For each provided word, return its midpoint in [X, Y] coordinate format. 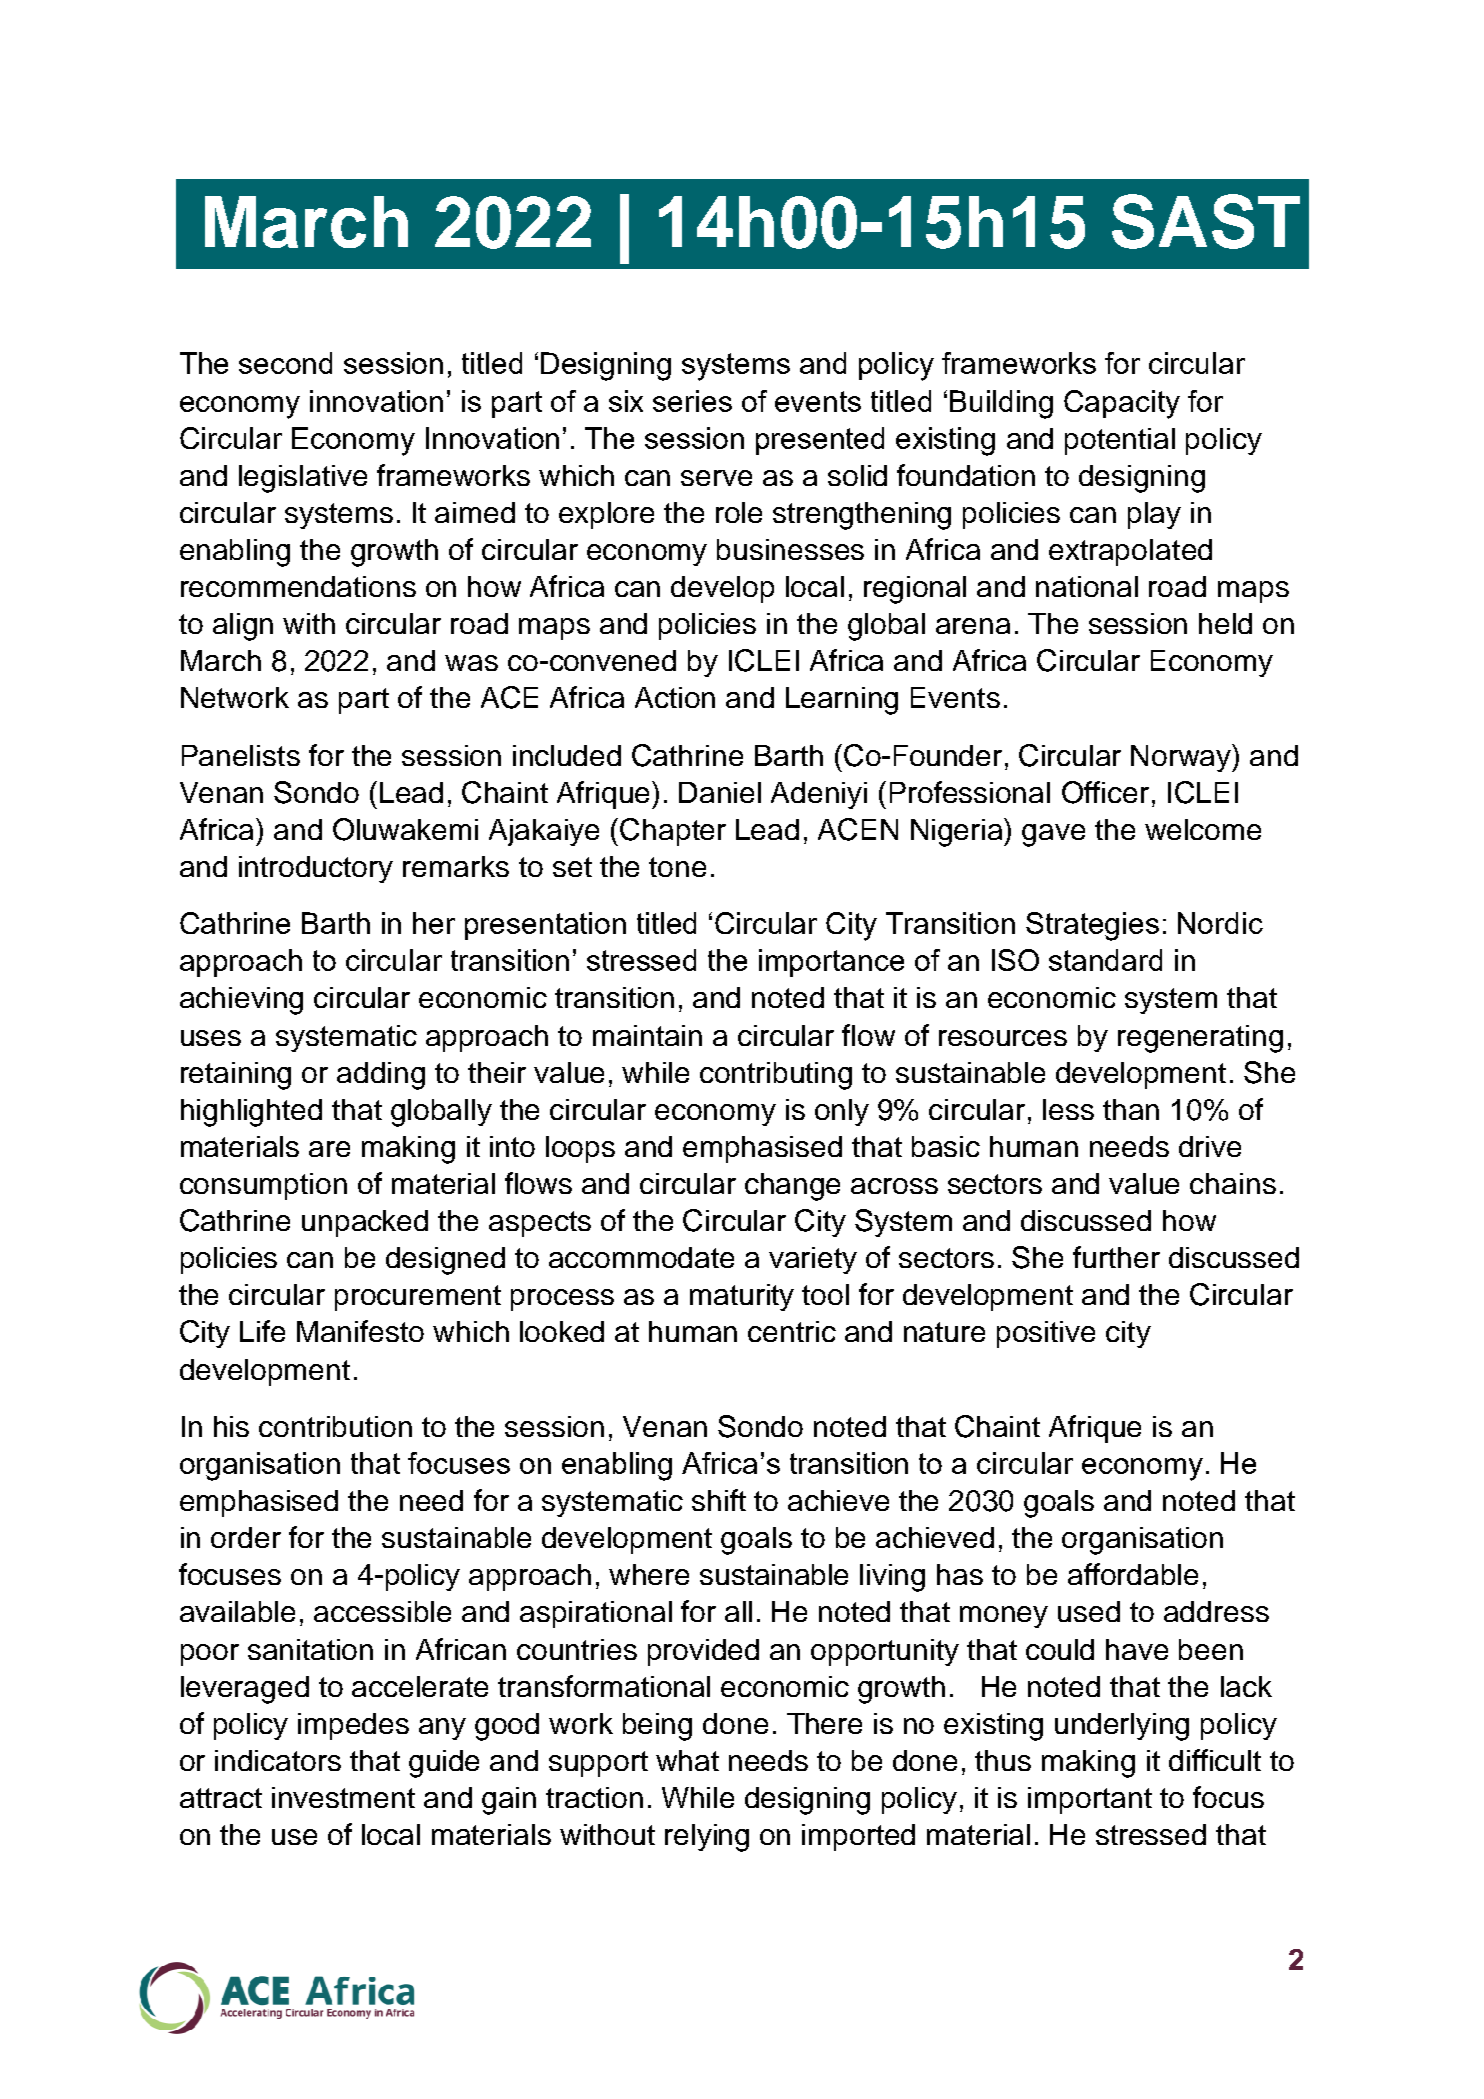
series [692, 401]
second [285, 363]
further [1116, 1257]
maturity [742, 1297]
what [687, 1760]
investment [343, 1797]
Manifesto [360, 1331]
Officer [1105, 792]
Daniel [720, 792]
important [1090, 1800]
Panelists [241, 755]
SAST [1206, 221]
